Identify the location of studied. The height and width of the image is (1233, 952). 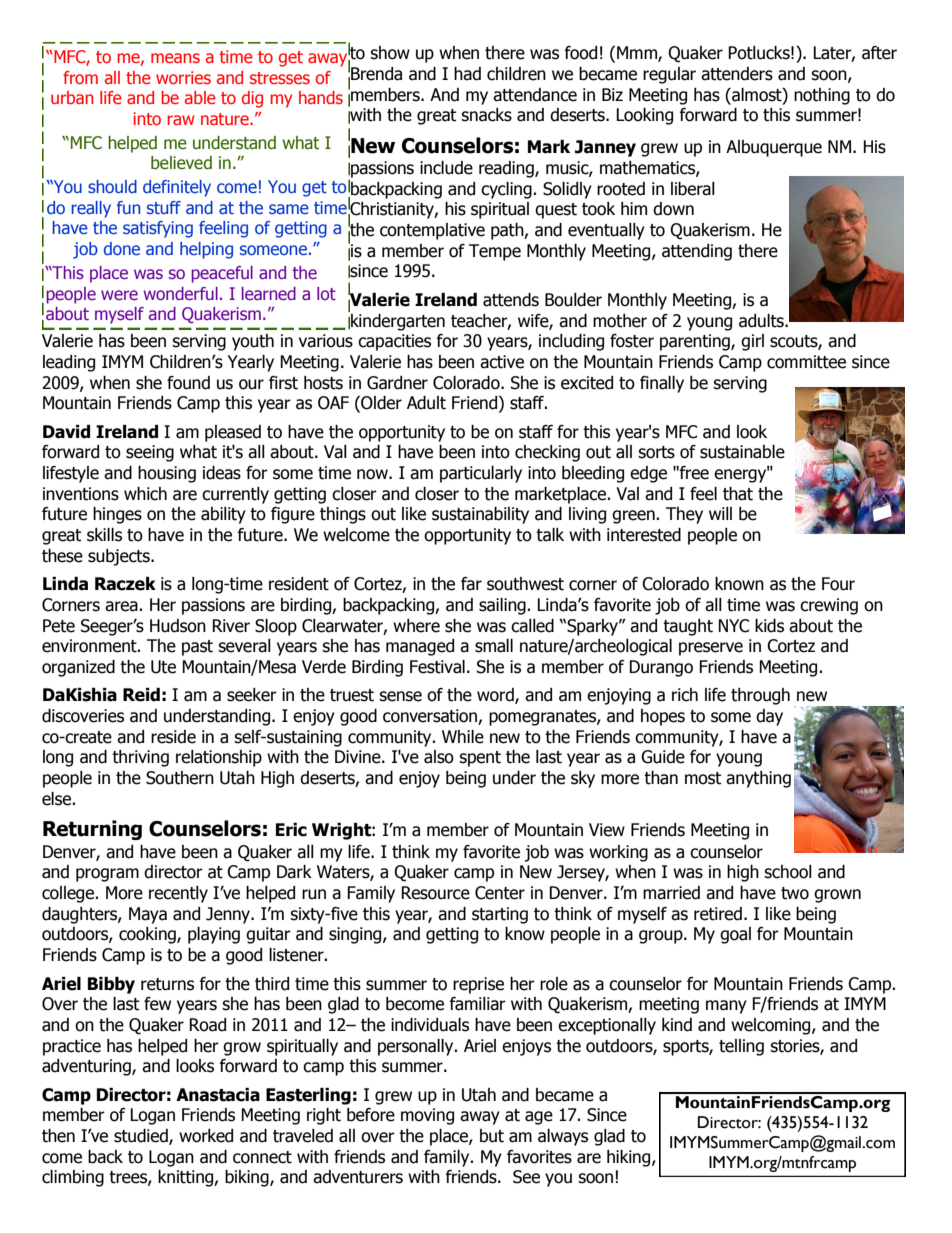
(142, 1137).
